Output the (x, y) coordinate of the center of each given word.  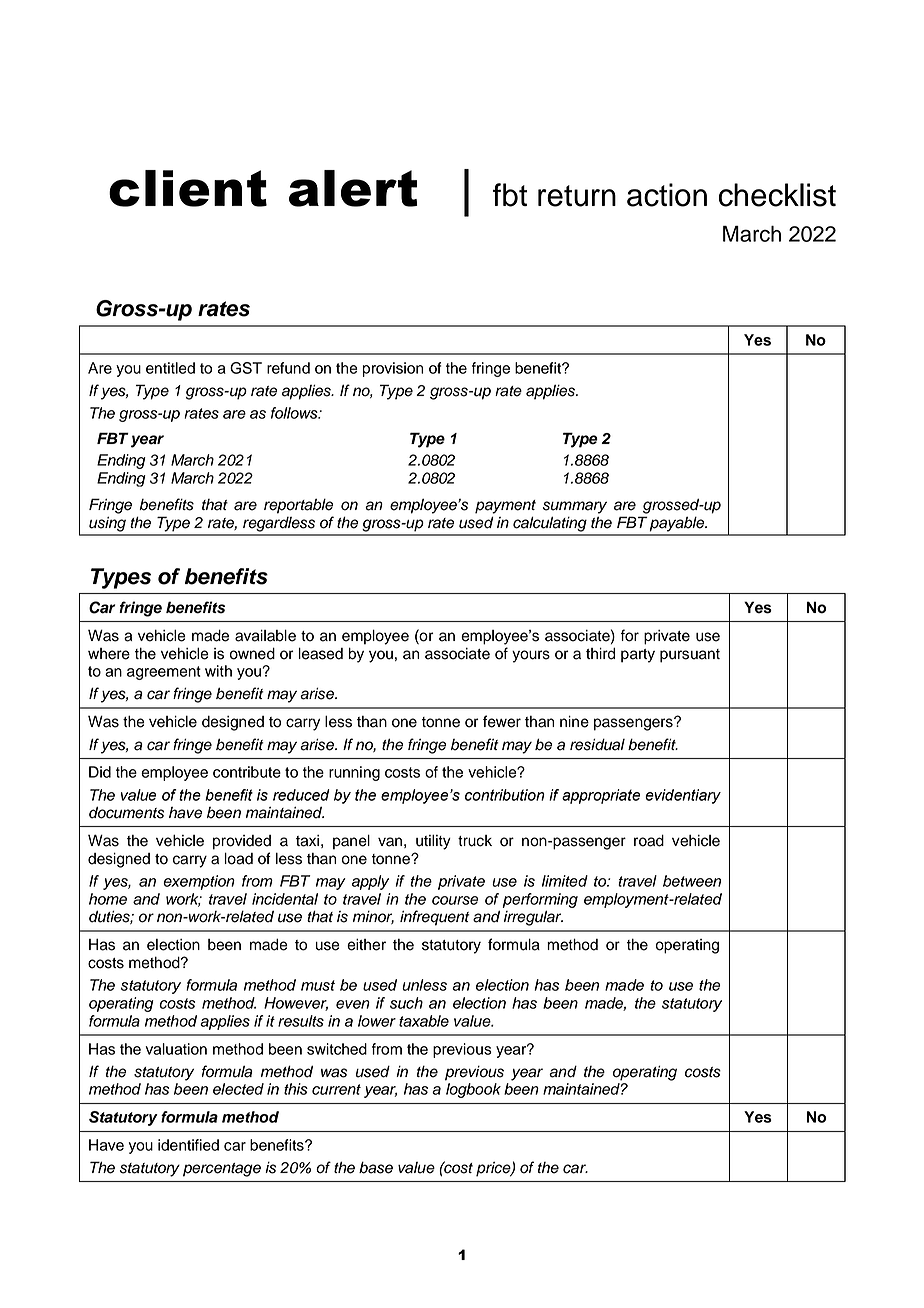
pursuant (690, 656)
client (188, 188)
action (667, 195)
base (376, 1167)
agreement (164, 673)
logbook (473, 1090)
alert (353, 188)
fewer (502, 721)
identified (188, 1145)
